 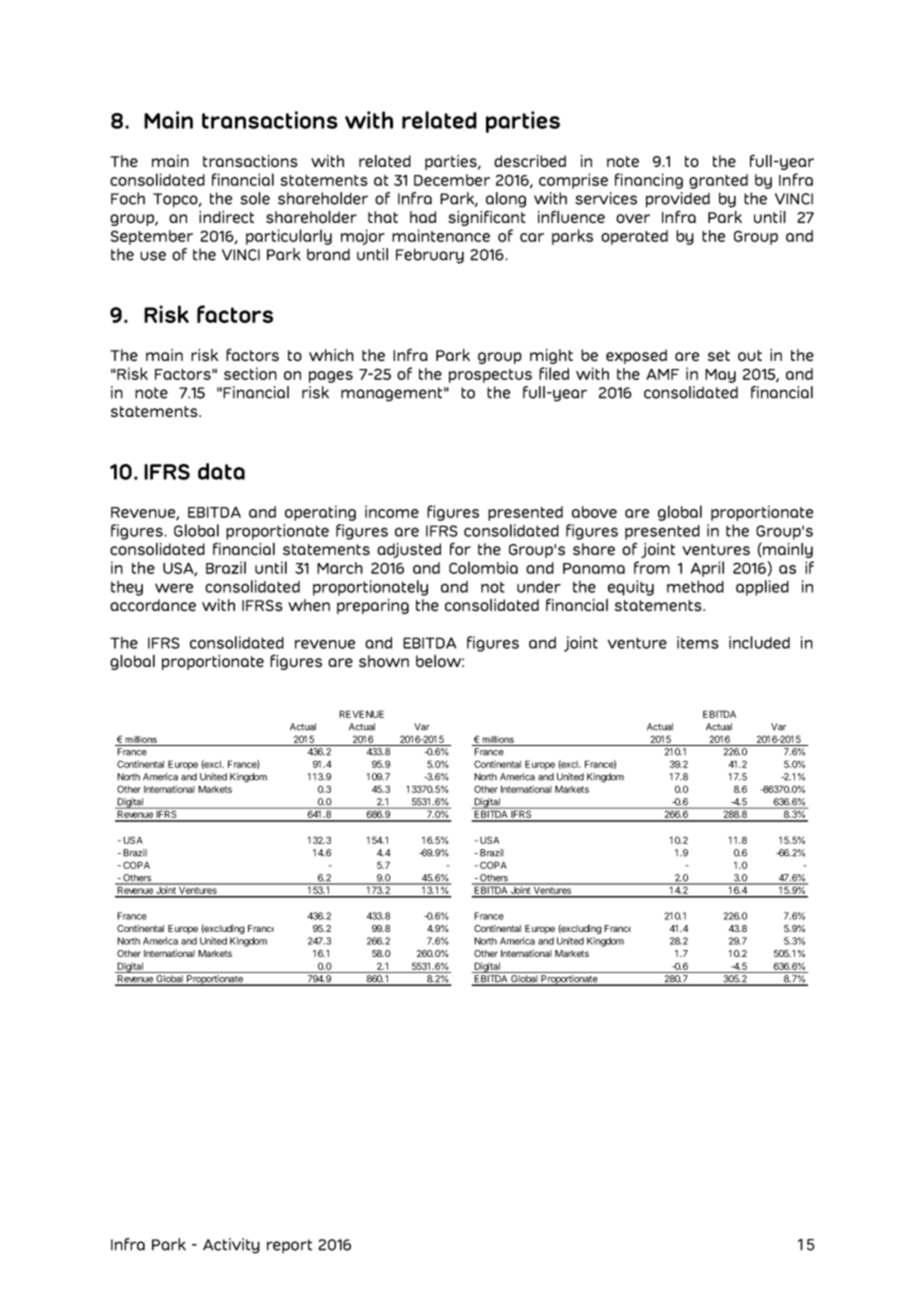 What do you see at coordinates (226, 217) in the page?
I see `indirect` at bounding box center [226, 217].
